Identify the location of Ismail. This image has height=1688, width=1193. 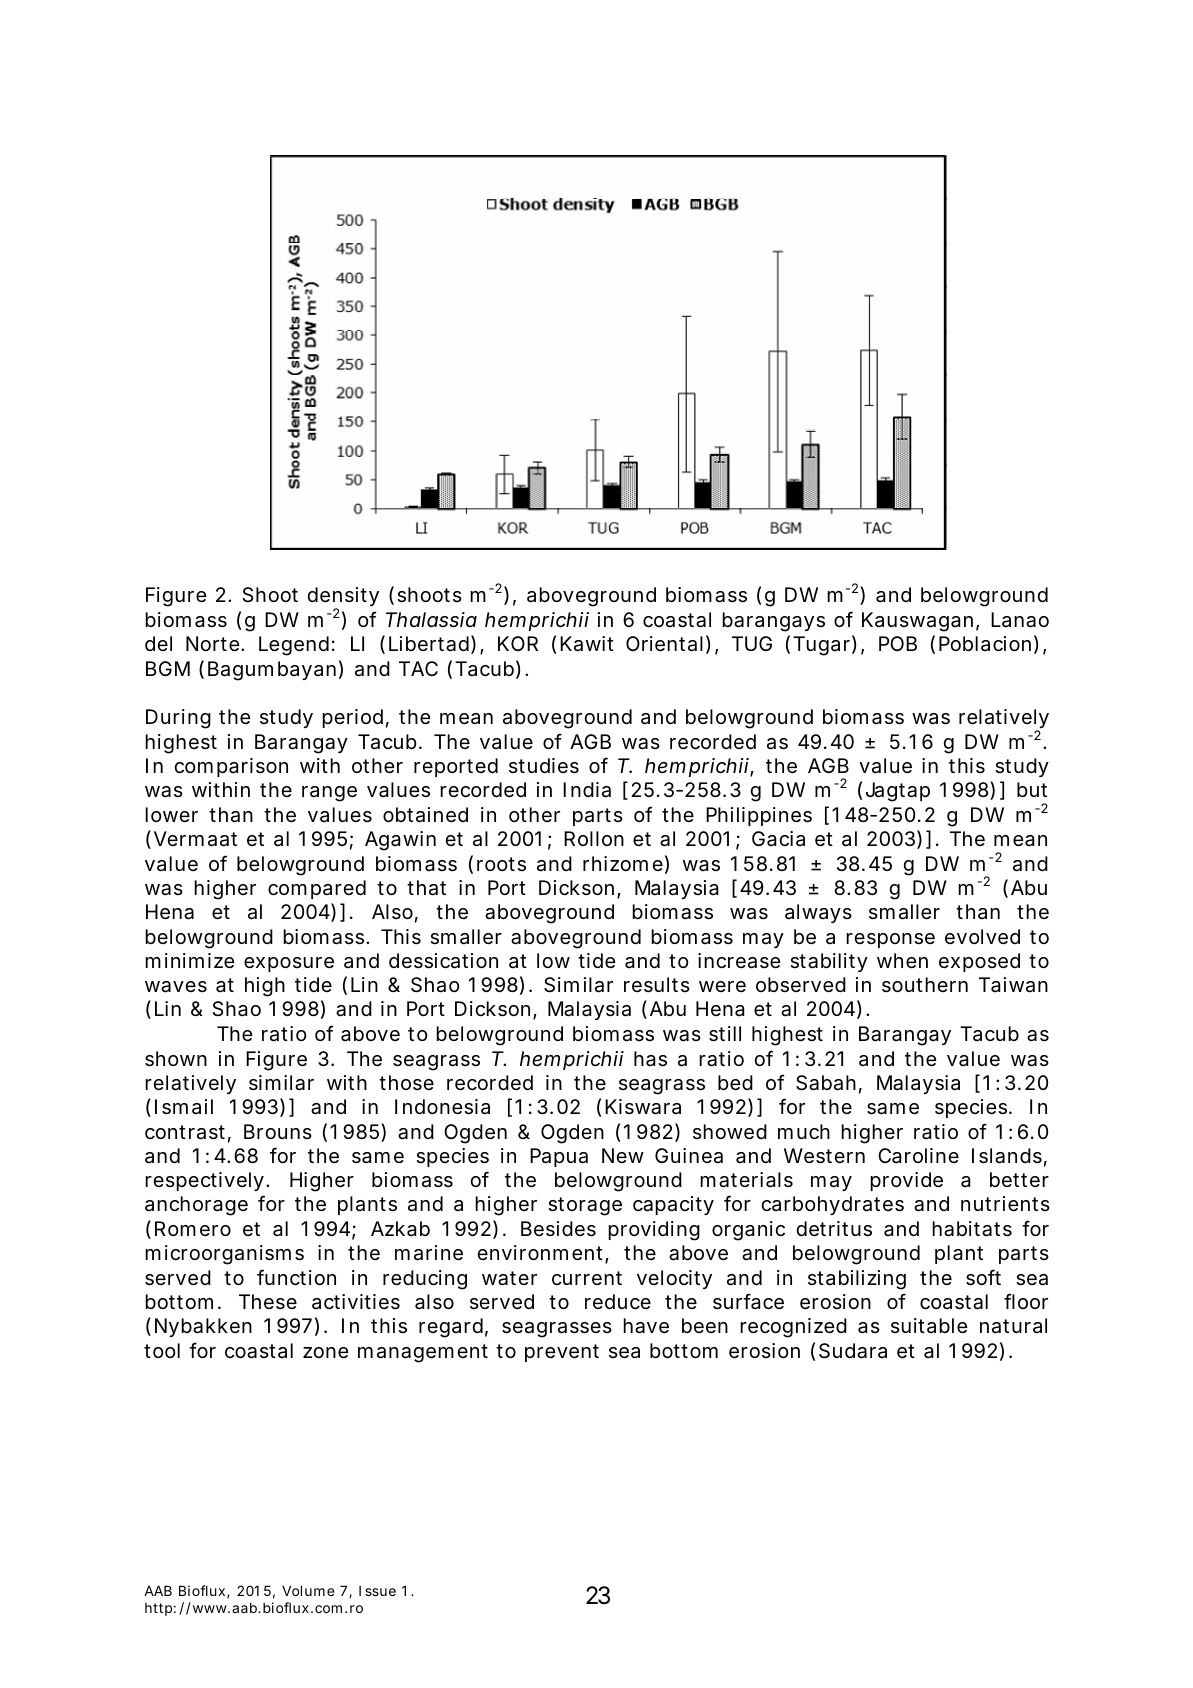
(184, 1107).
